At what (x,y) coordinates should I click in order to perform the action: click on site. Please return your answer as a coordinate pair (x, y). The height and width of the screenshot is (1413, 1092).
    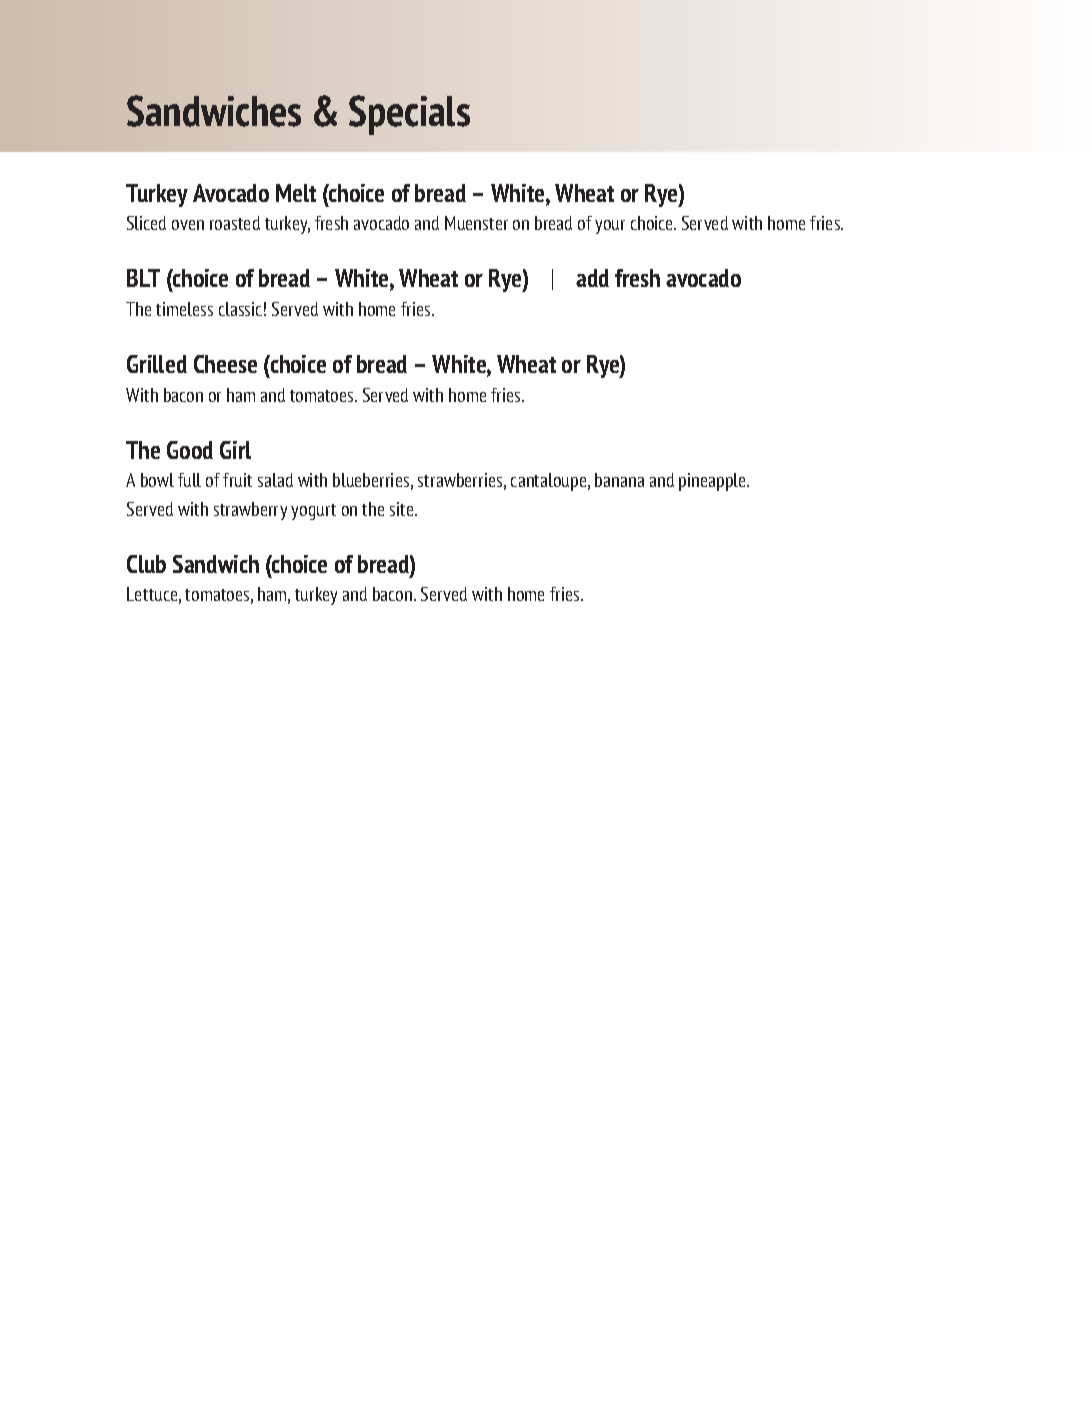
    Looking at the image, I should click on (403, 509).
